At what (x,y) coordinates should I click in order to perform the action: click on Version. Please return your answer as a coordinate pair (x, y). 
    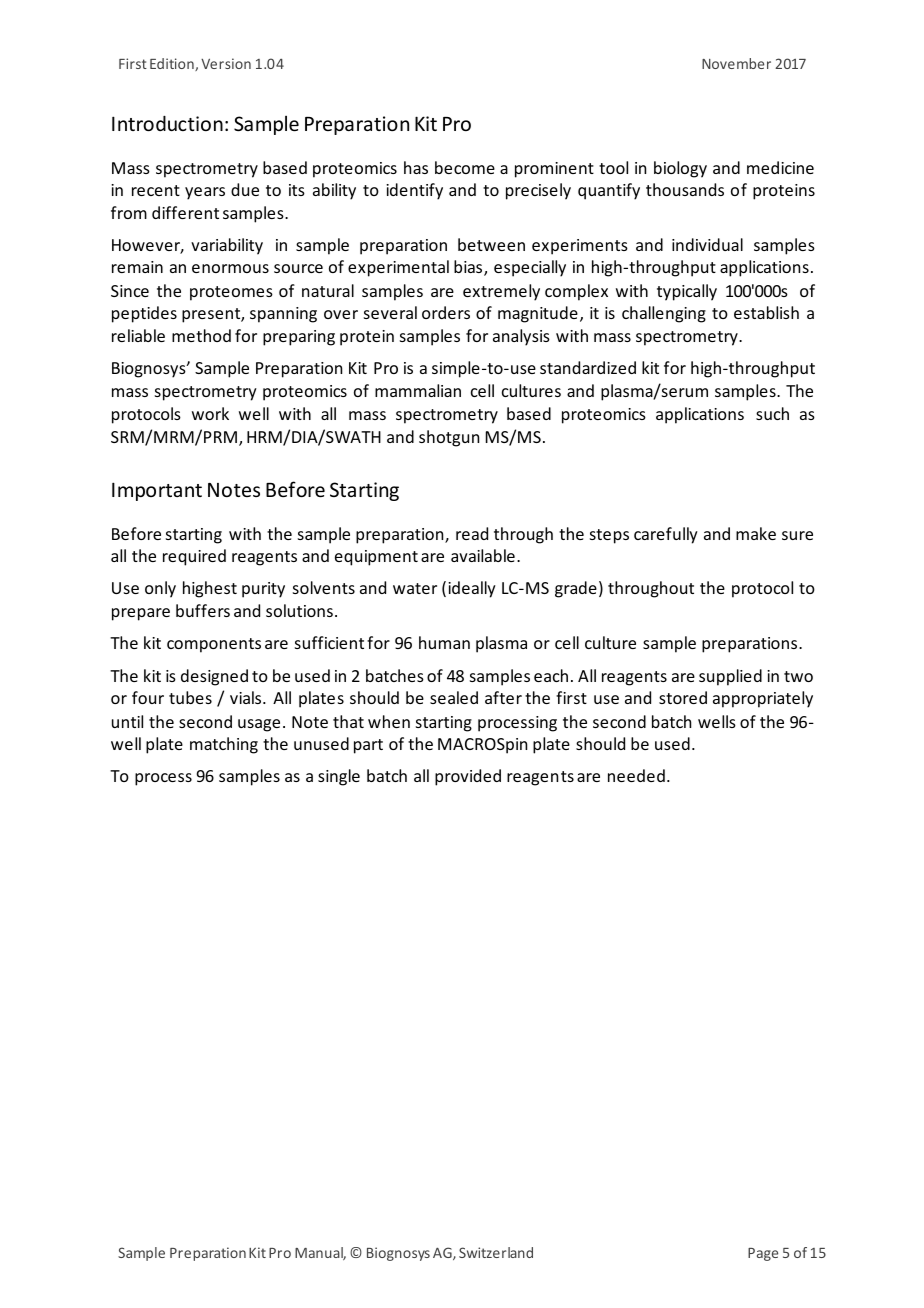
    Looking at the image, I should click on (226, 63).
